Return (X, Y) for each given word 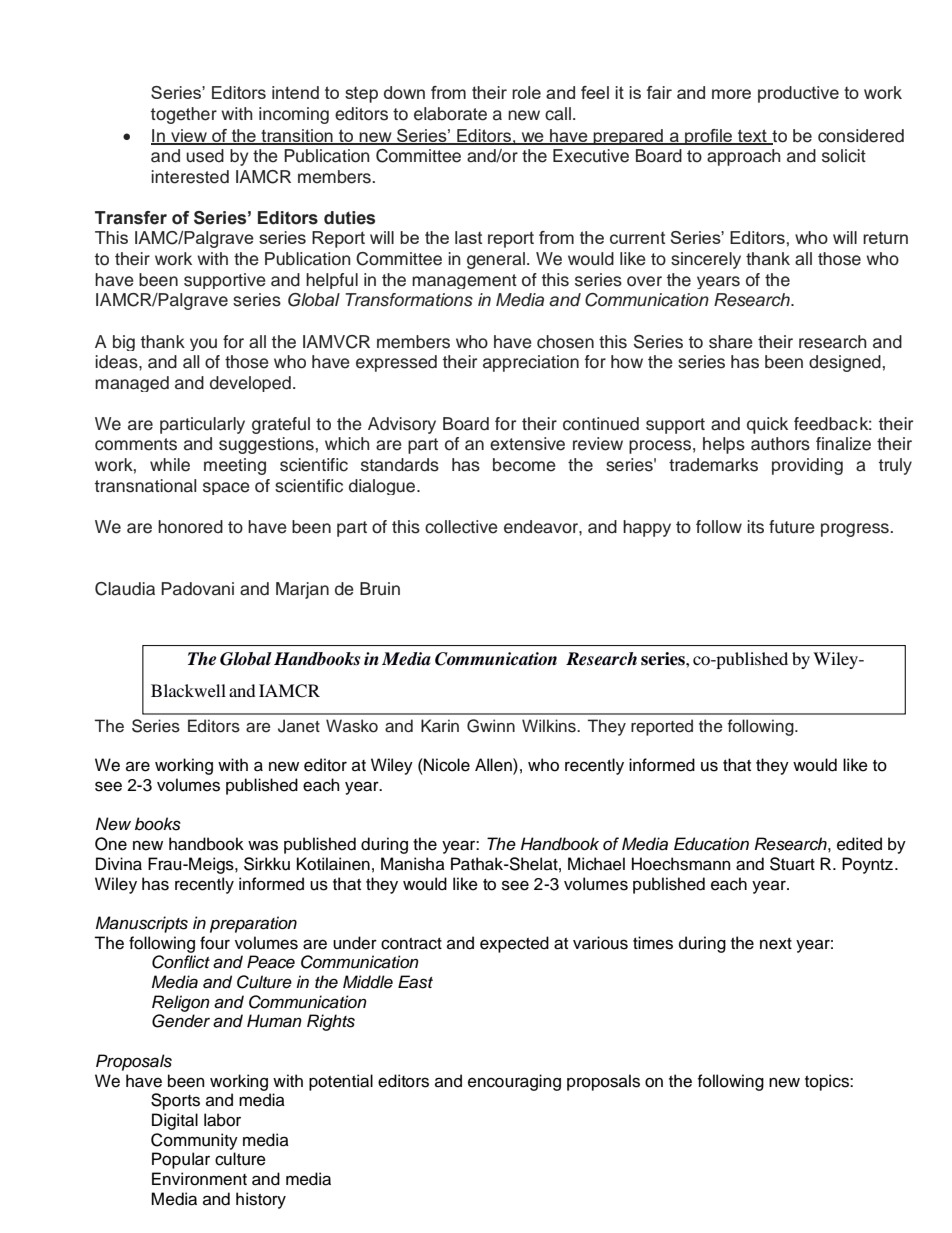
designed (845, 363)
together (184, 115)
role (526, 92)
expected (514, 944)
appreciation (531, 363)
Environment (199, 1179)
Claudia (125, 589)
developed (250, 384)
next (776, 944)
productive (798, 94)
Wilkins (550, 726)
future (792, 527)
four (215, 943)
